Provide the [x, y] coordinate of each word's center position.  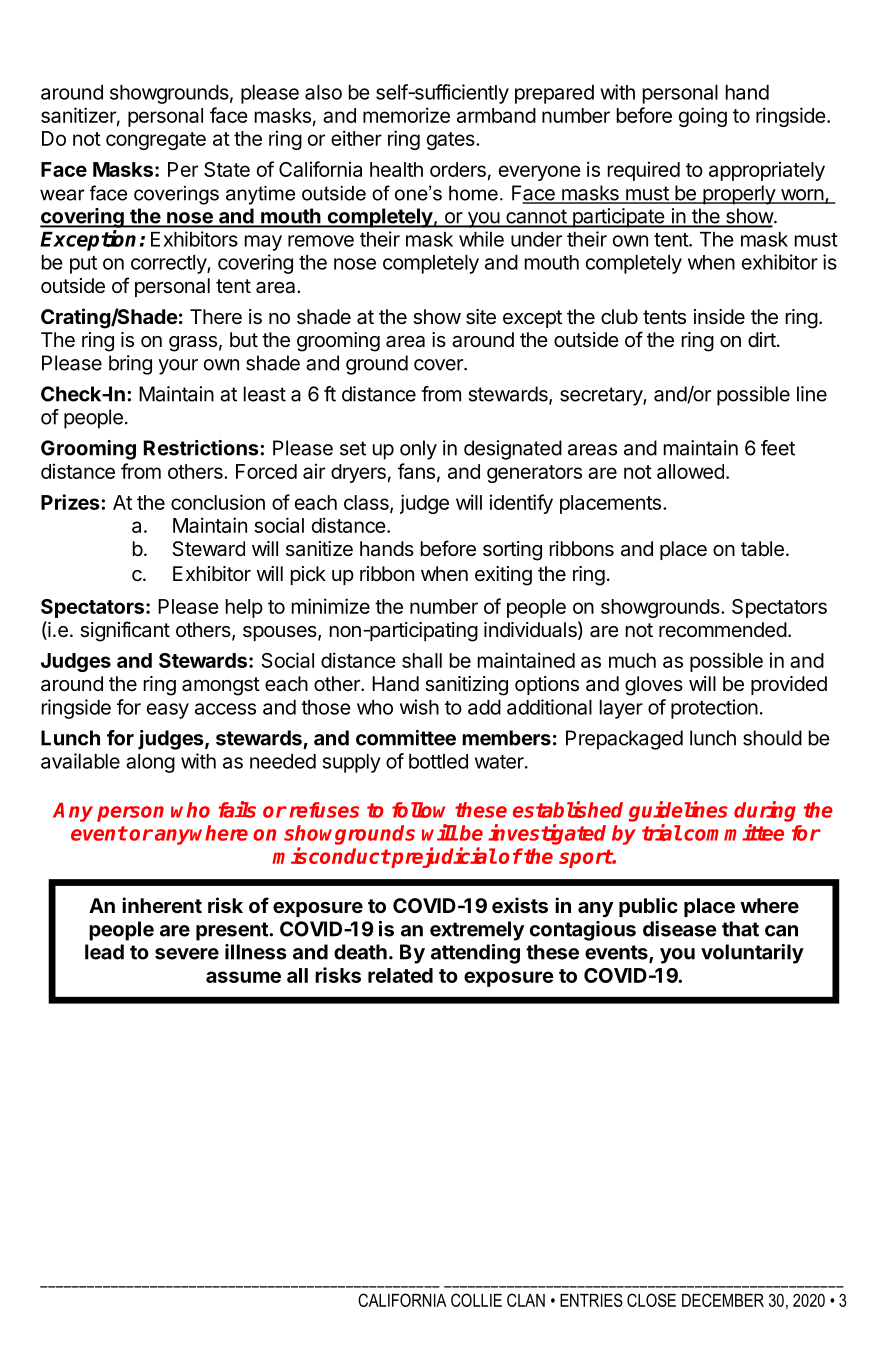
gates [452, 141]
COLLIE [476, 1300]
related [400, 975]
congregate [156, 141]
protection [714, 709]
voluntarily [752, 954]
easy [168, 711]
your [178, 367]
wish [419, 707]
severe [187, 954]
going [703, 117]
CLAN [526, 1300]
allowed [690, 471]
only [418, 450]
